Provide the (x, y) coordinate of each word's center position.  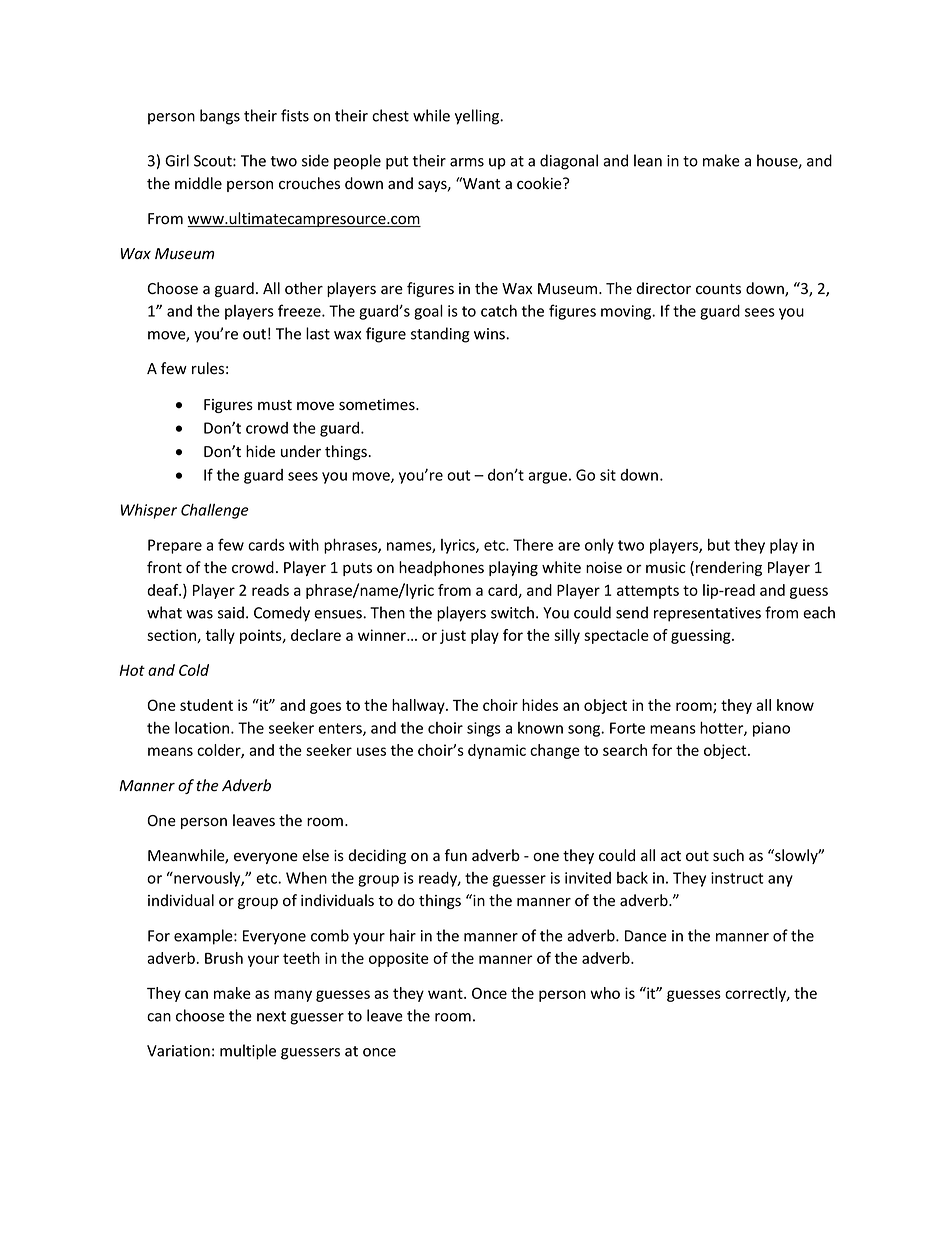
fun (456, 855)
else (315, 855)
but (719, 545)
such (728, 855)
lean (648, 160)
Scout (214, 161)
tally (220, 636)
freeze (300, 310)
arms (467, 162)
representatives (707, 614)
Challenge (215, 511)
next (271, 1016)
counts (718, 289)
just (453, 636)
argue (547, 478)
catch (499, 311)
